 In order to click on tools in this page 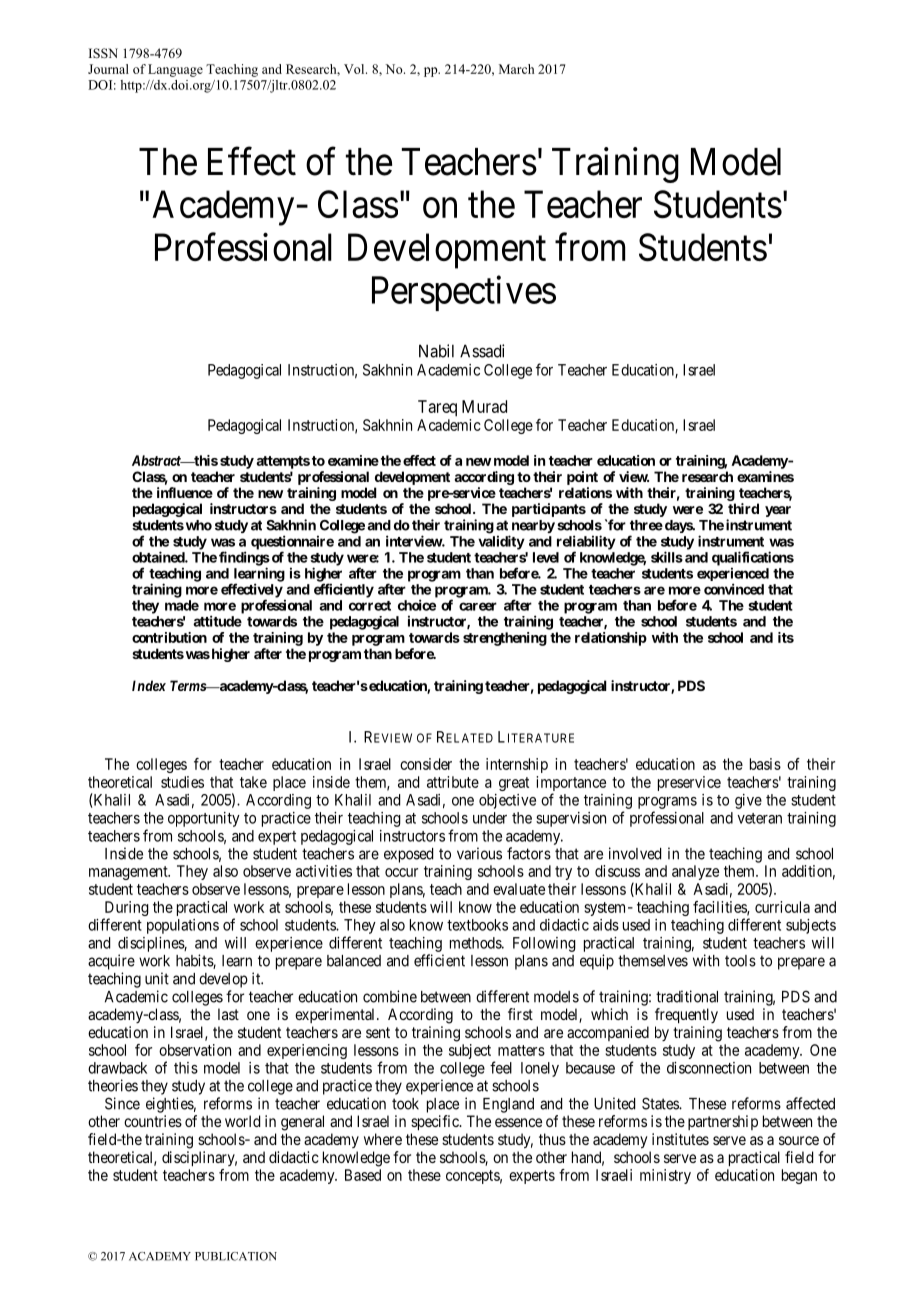, I will do `click(740, 961)`.
